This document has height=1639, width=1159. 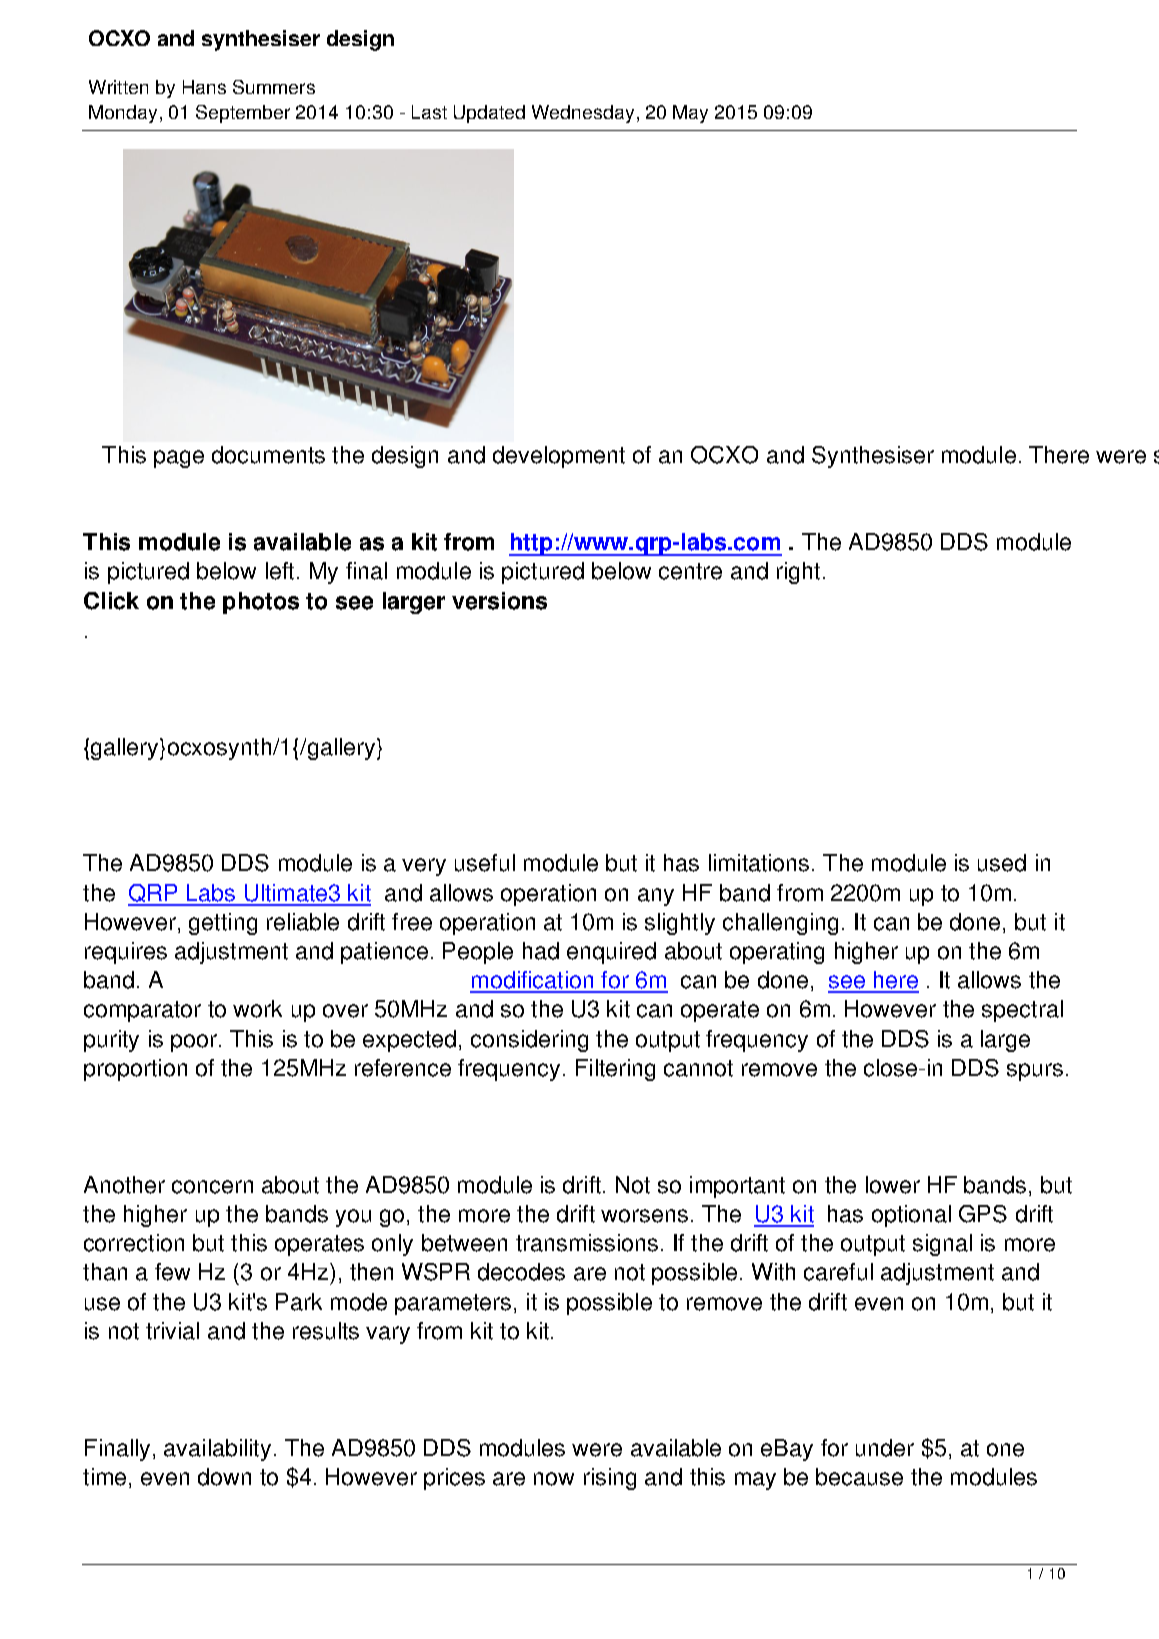 I want to click on Wednesday, so click(x=583, y=114).
